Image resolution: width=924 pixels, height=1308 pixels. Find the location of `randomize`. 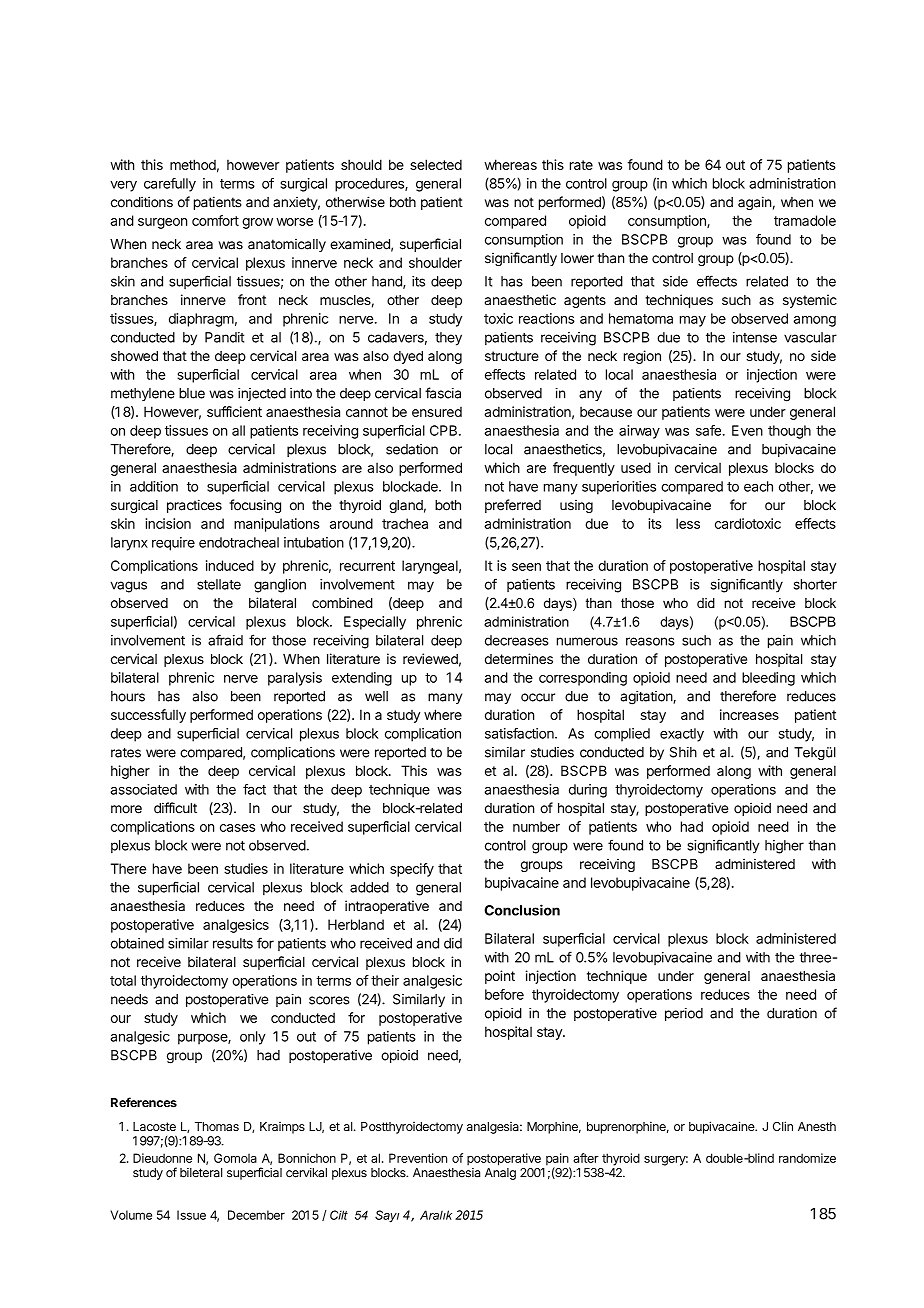

randomize is located at coordinates (807, 1158).
